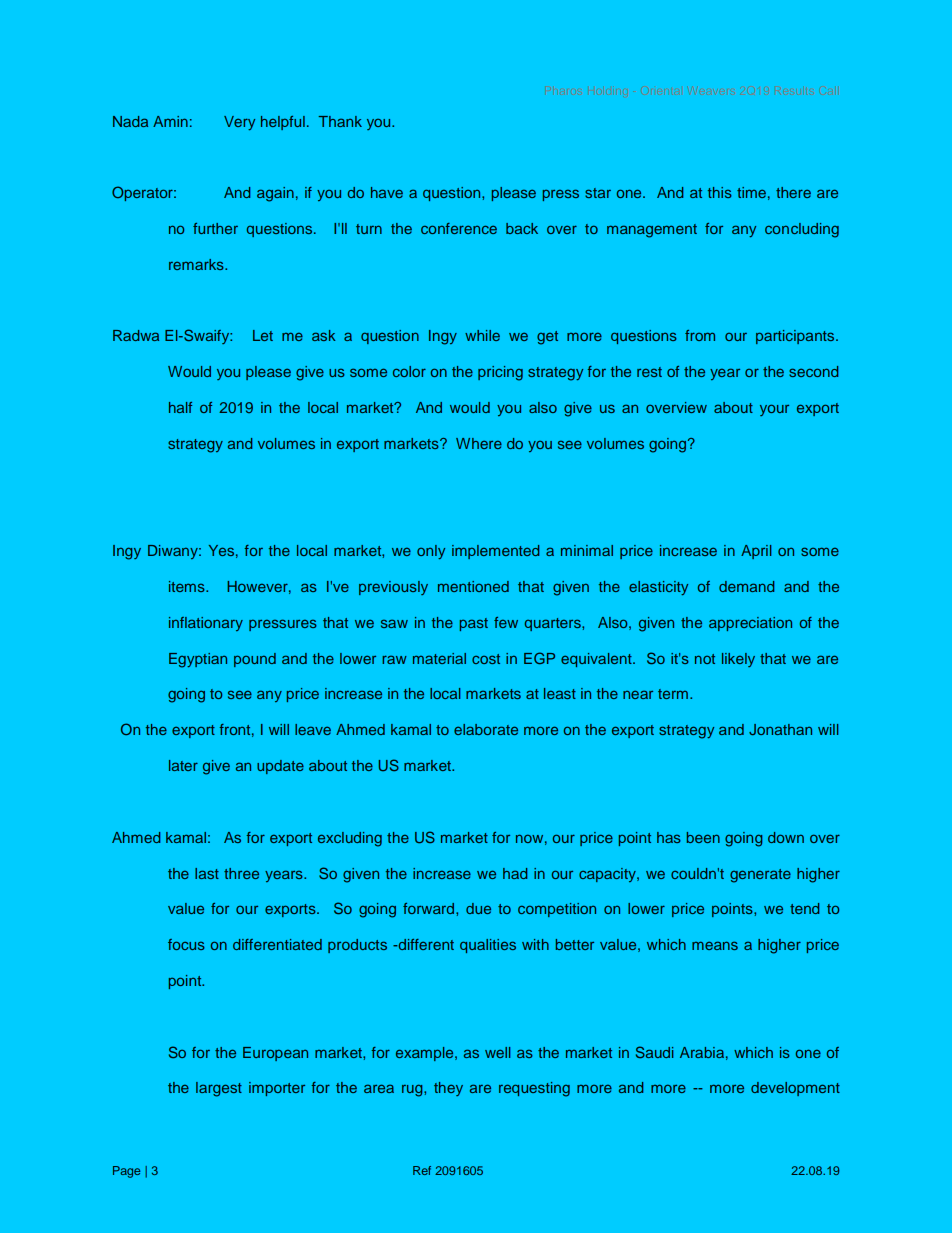 This page has width=952, height=1233. Describe the element at coordinates (180, 407) in the page. I see `half` at that location.
